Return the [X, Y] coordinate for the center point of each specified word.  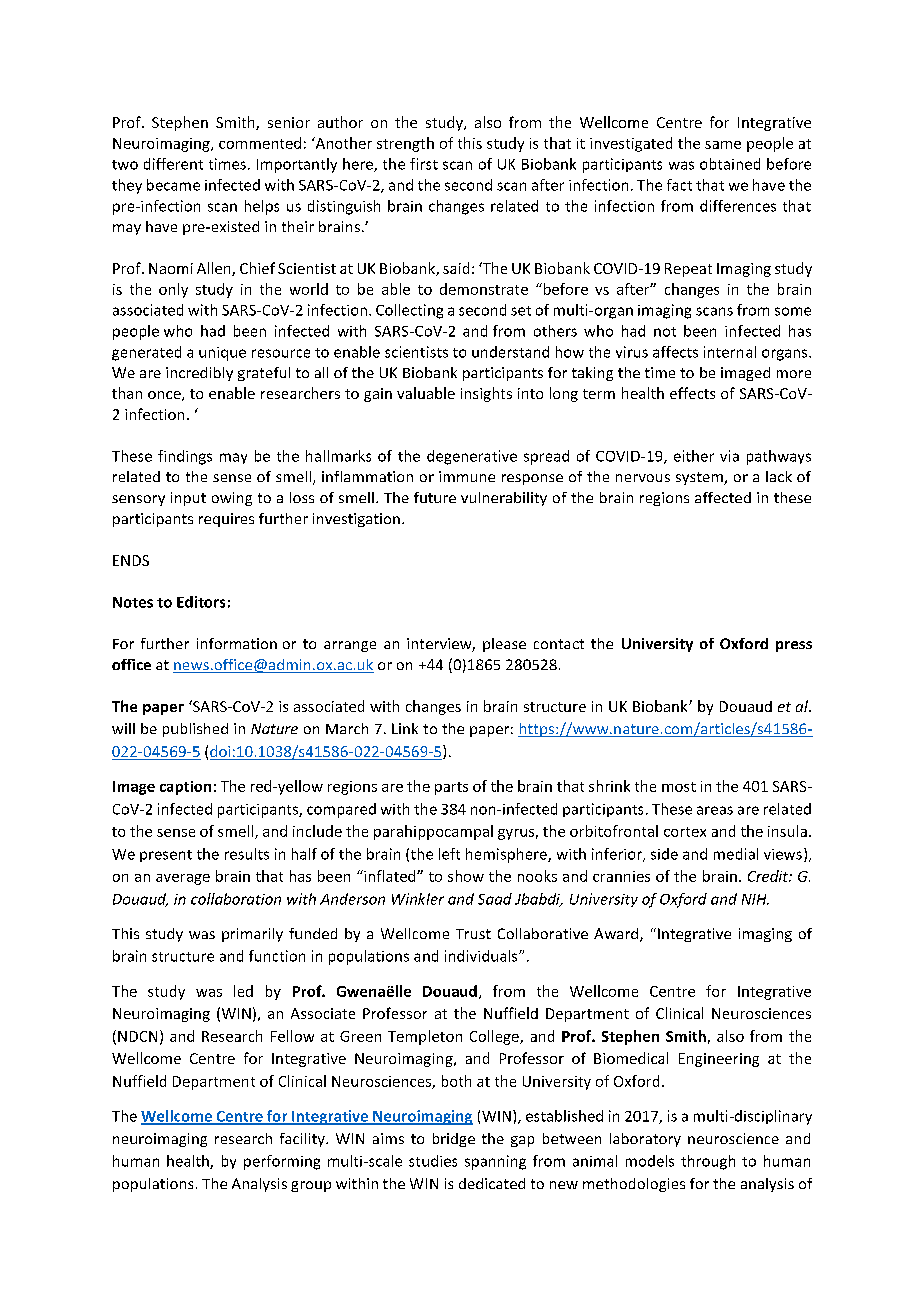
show [466, 876]
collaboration [236, 899]
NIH [755, 899]
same [723, 145]
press [794, 646]
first [424, 164]
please [504, 645]
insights [486, 394]
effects [692, 393]
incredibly [199, 374]
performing [282, 1162]
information [237, 643]
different [173, 164]
